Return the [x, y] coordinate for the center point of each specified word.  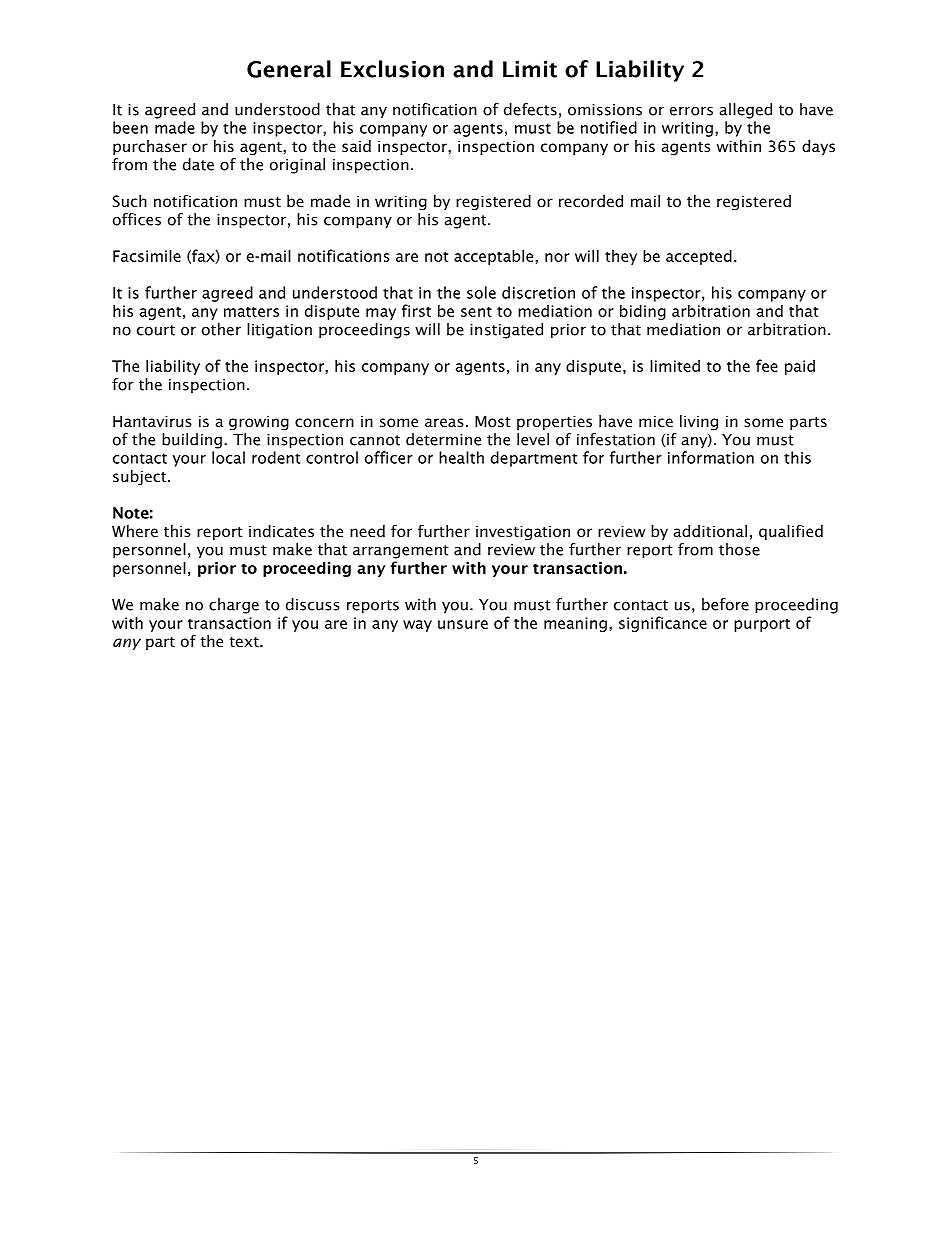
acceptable [495, 257]
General [289, 69]
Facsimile [147, 255]
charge [234, 606]
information [711, 457]
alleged [746, 111]
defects [530, 109]
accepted [699, 257]
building [192, 441]
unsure [463, 624]
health [461, 457]
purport [762, 625]
